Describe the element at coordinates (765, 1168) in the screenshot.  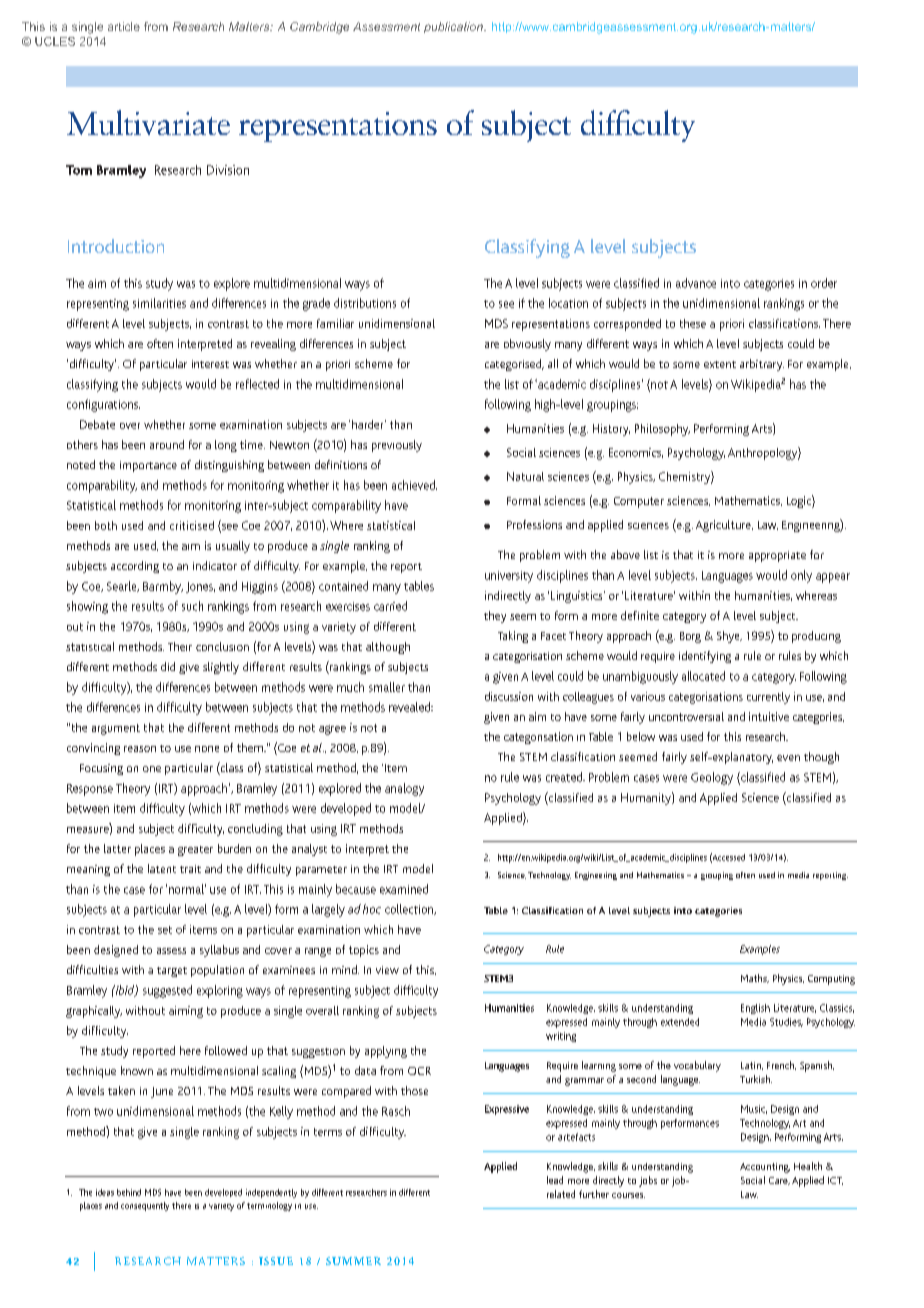
I see `Accounting` at that location.
